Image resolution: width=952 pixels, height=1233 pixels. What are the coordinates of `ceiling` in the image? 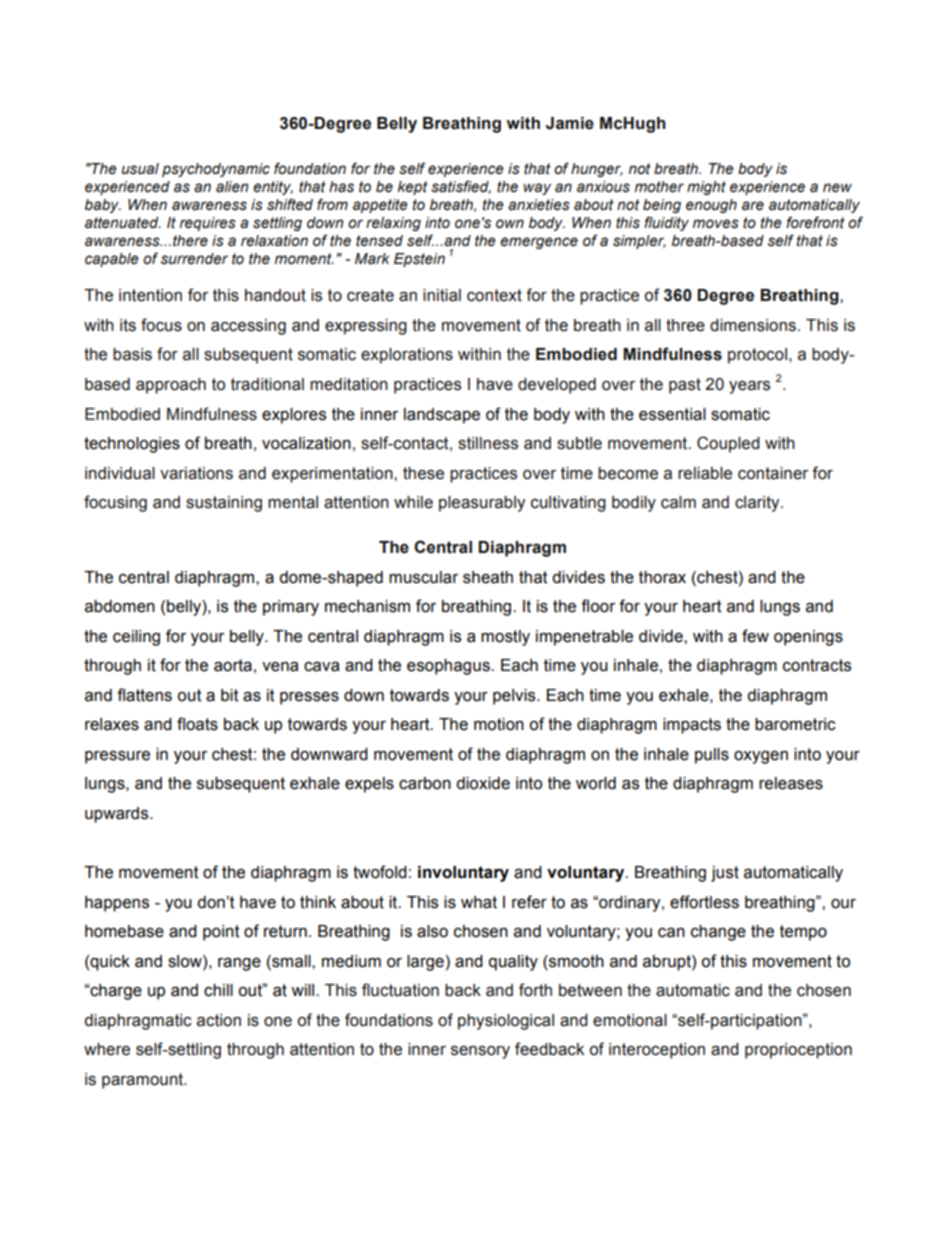 It's located at (136, 638).
